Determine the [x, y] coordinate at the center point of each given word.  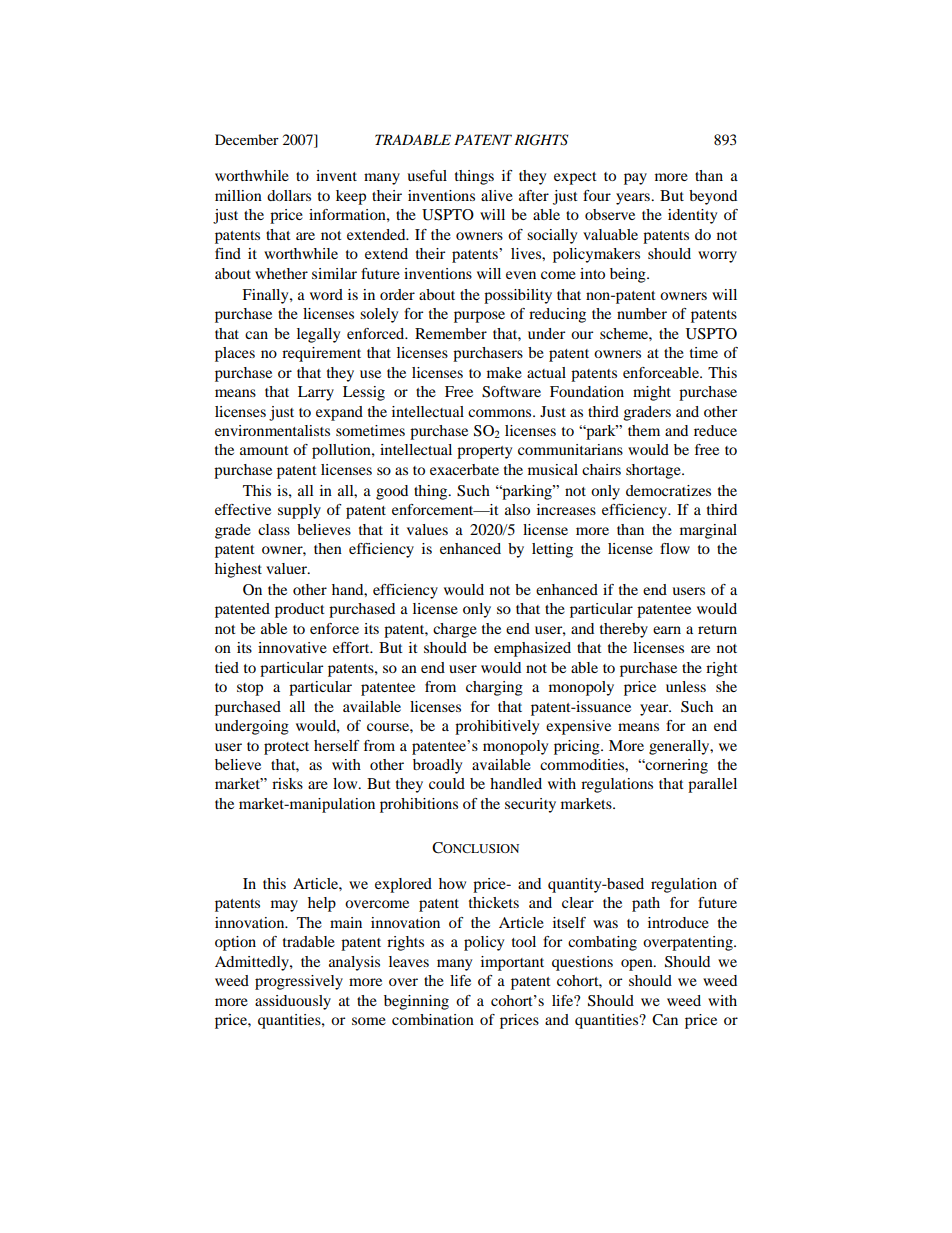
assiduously [293, 1002]
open [638, 965]
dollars [289, 195]
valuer [287, 568]
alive [497, 195]
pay [635, 179]
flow [675, 548]
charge [455, 630]
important [512, 963]
